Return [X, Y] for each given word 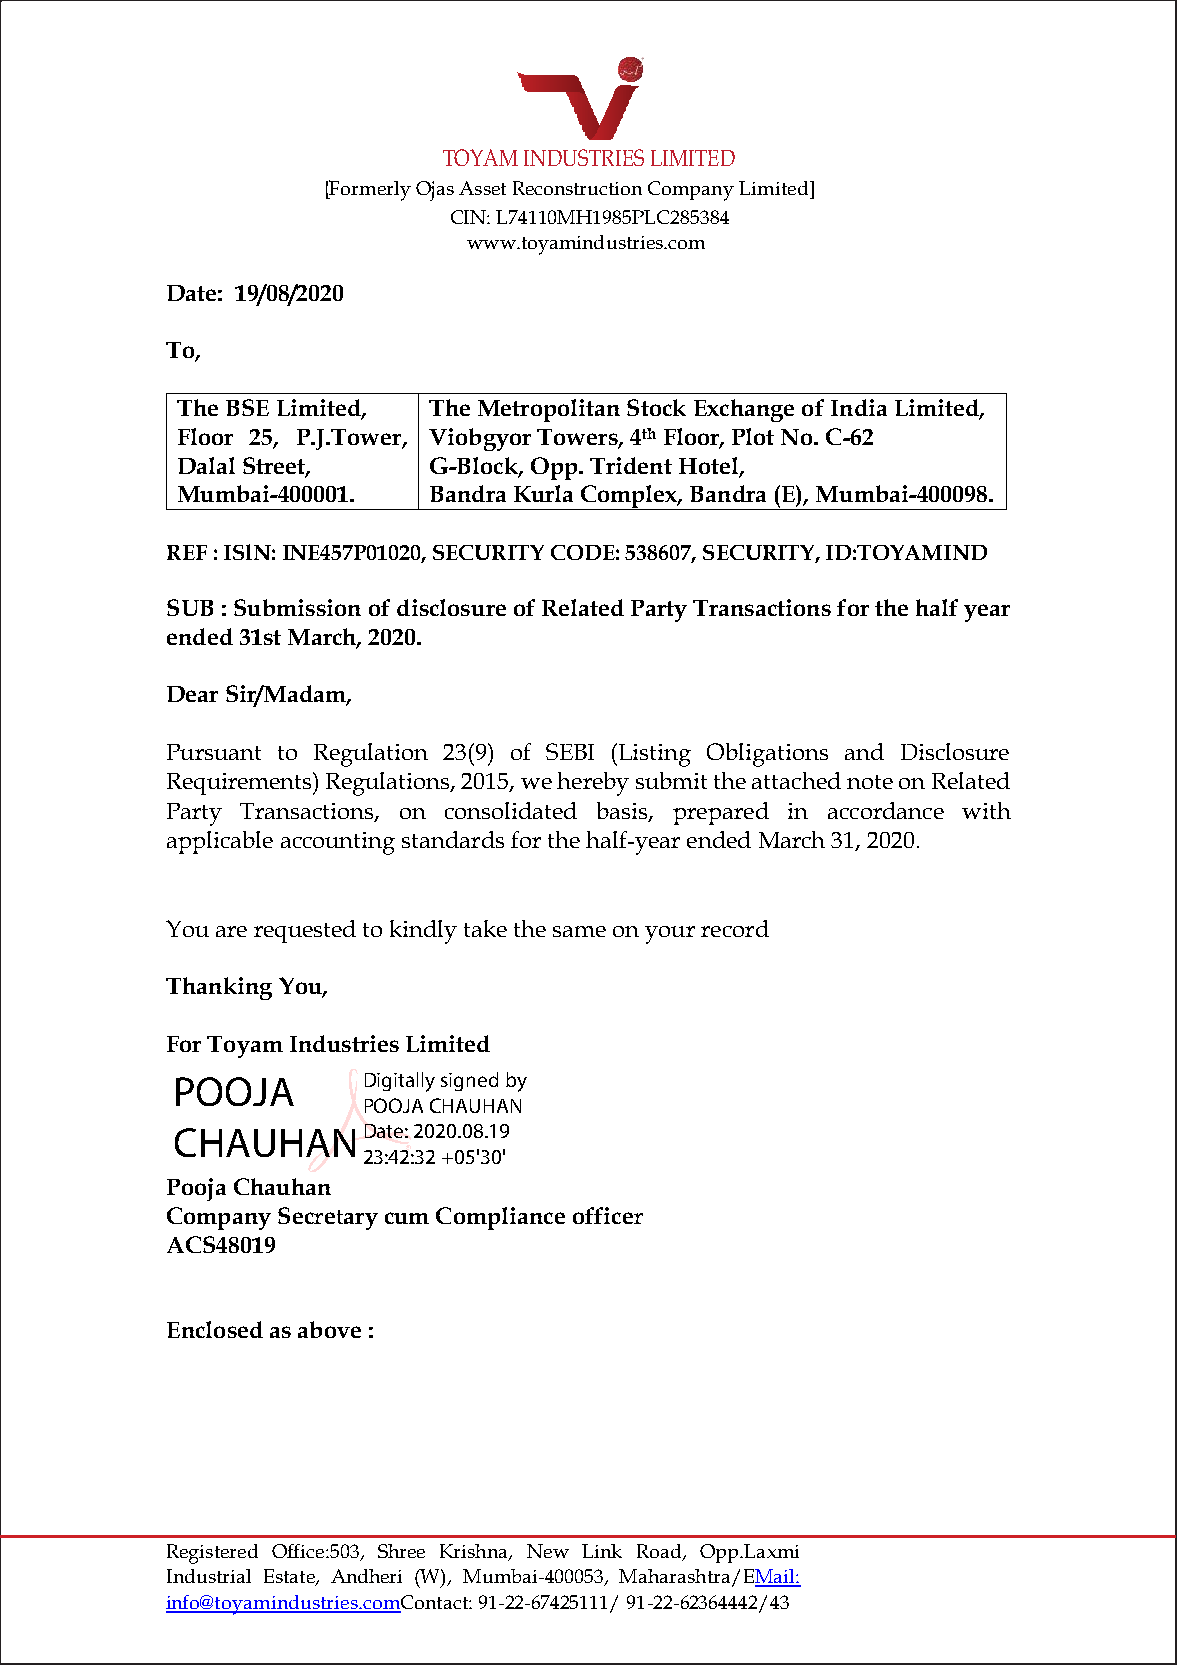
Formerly [369, 190]
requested [305, 931]
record [735, 928]
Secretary [328, 1218]
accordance [886, 810]
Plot [753, 436]
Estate [290, 1577]
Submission [297, 607]
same [579, 931]
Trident [631, 465]
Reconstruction [577, 188]
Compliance [500, 1218]
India [859, 407]
